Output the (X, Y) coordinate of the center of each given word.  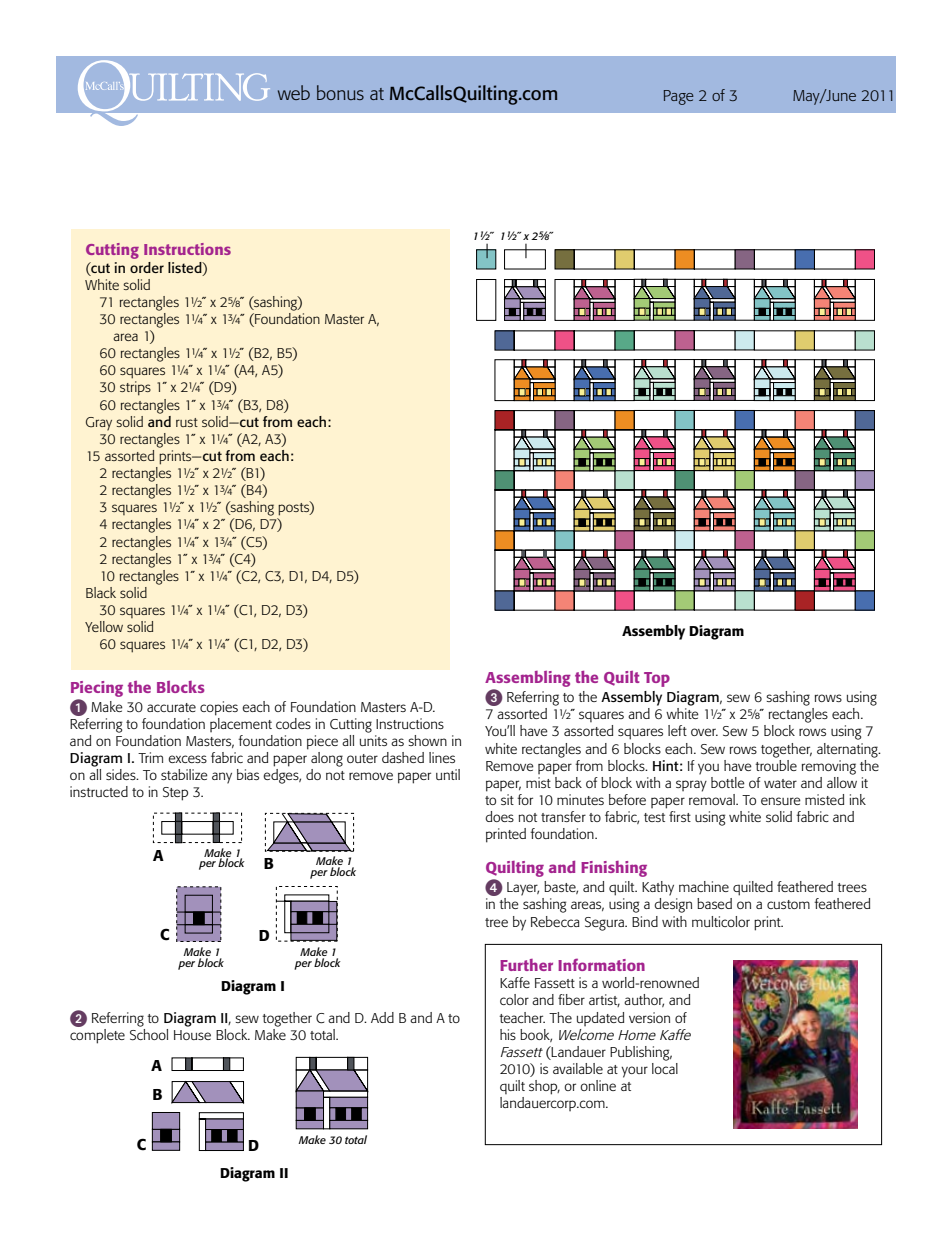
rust (187, 422)
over (704, 732)
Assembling (528, 680)
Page (679, 97)
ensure (781, 801)
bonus (340, 92)
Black (101, 592)
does (499, 816)
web (294, 92)
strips (135, 388)
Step (175, 794)
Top (657, 679)
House (192, 1035)
